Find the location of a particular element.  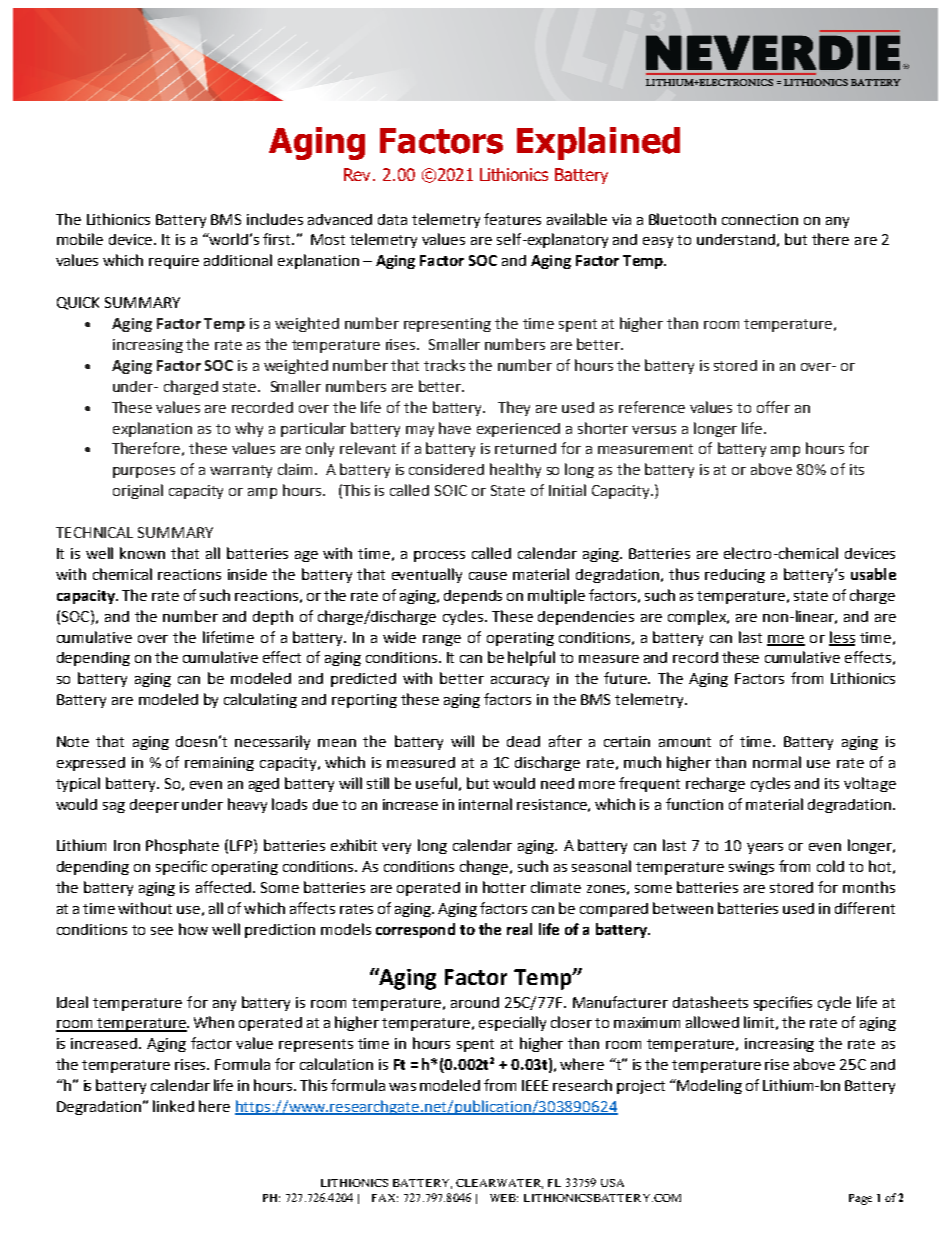

swings is located at coordinates (751, 868).
